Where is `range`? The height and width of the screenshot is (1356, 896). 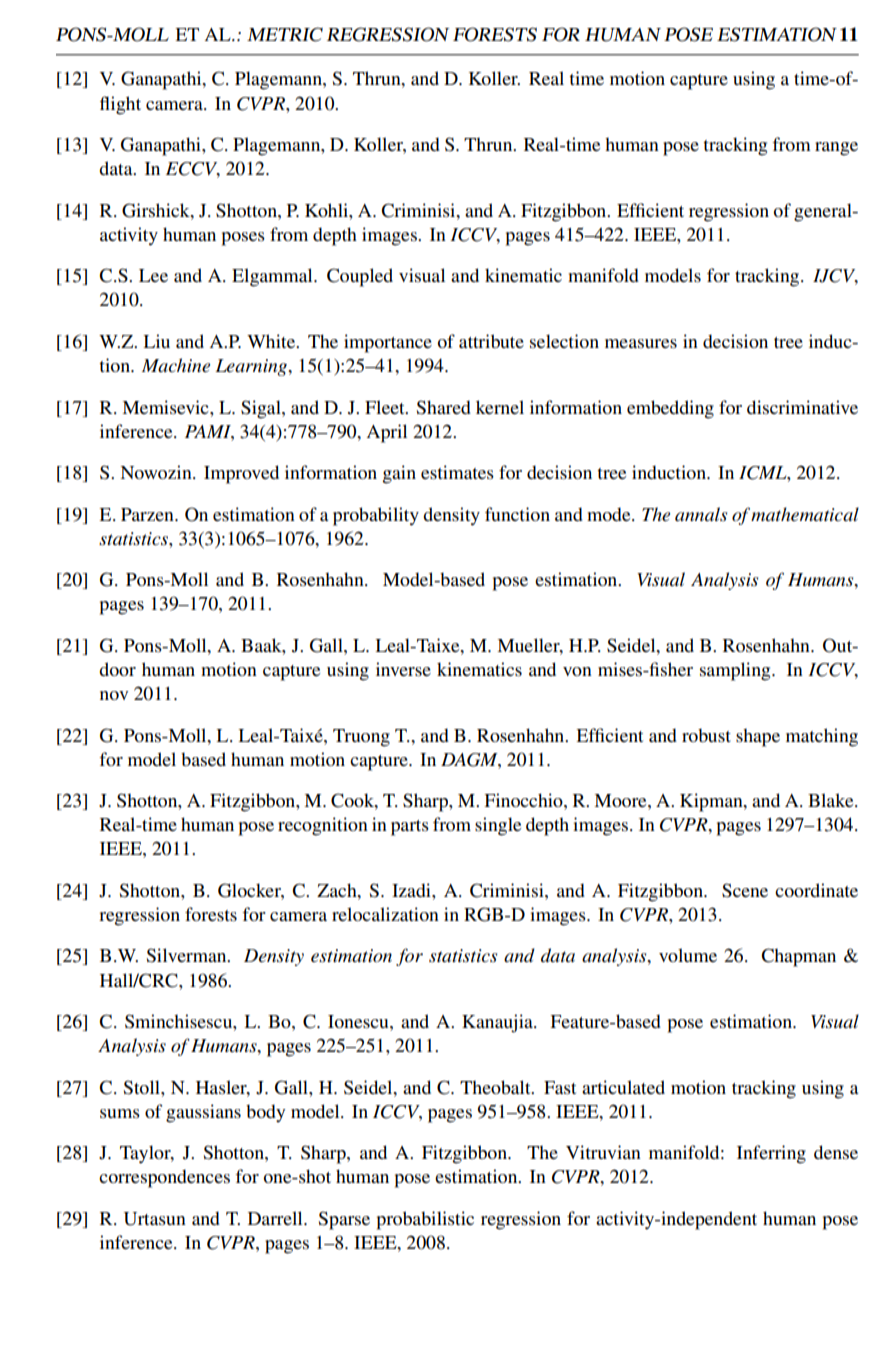 range is located at coordinates (836, 149).
